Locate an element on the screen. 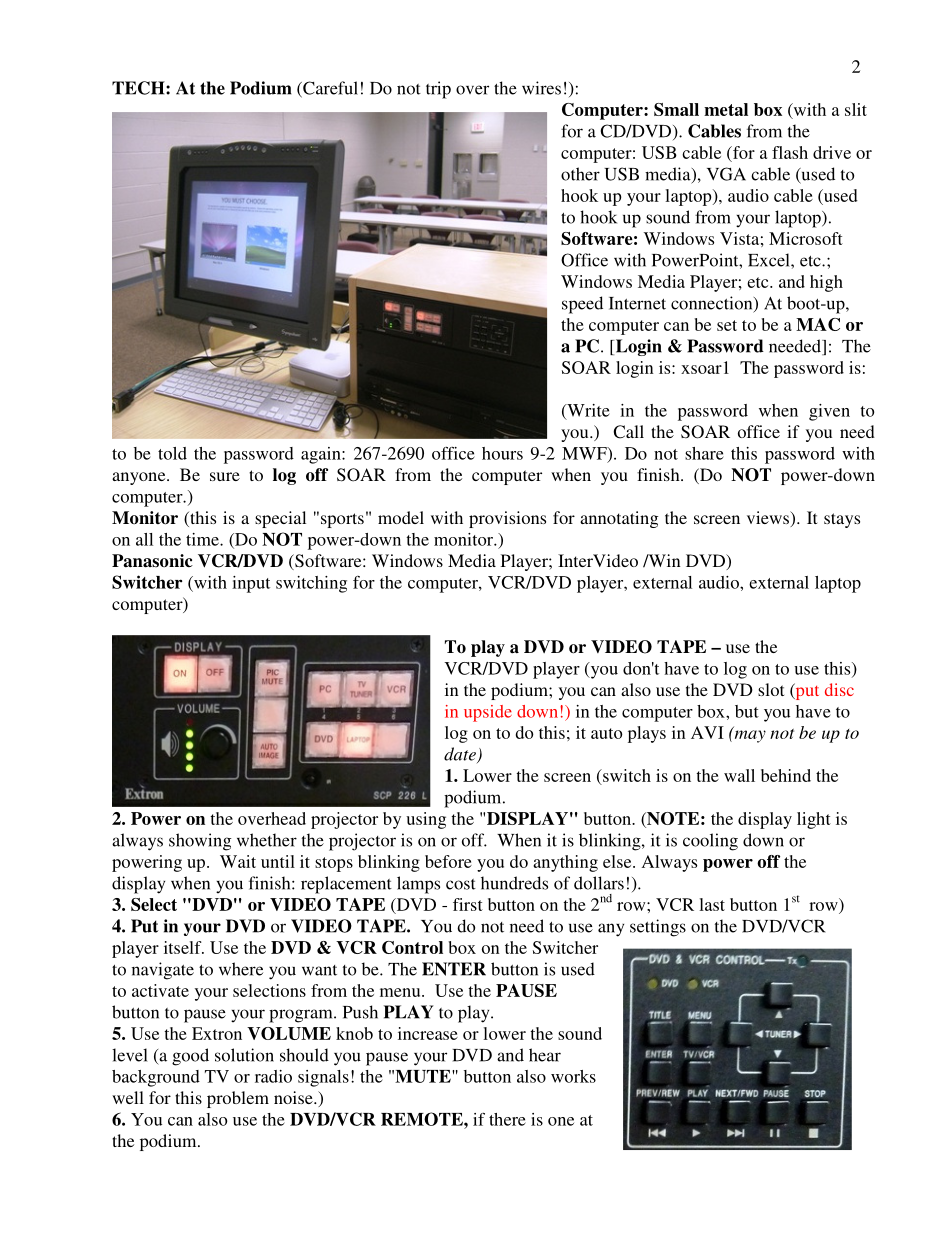 Image resolution: width=952 pixels, height=1233 pixels. there is located at coordinates (507, 1119).
